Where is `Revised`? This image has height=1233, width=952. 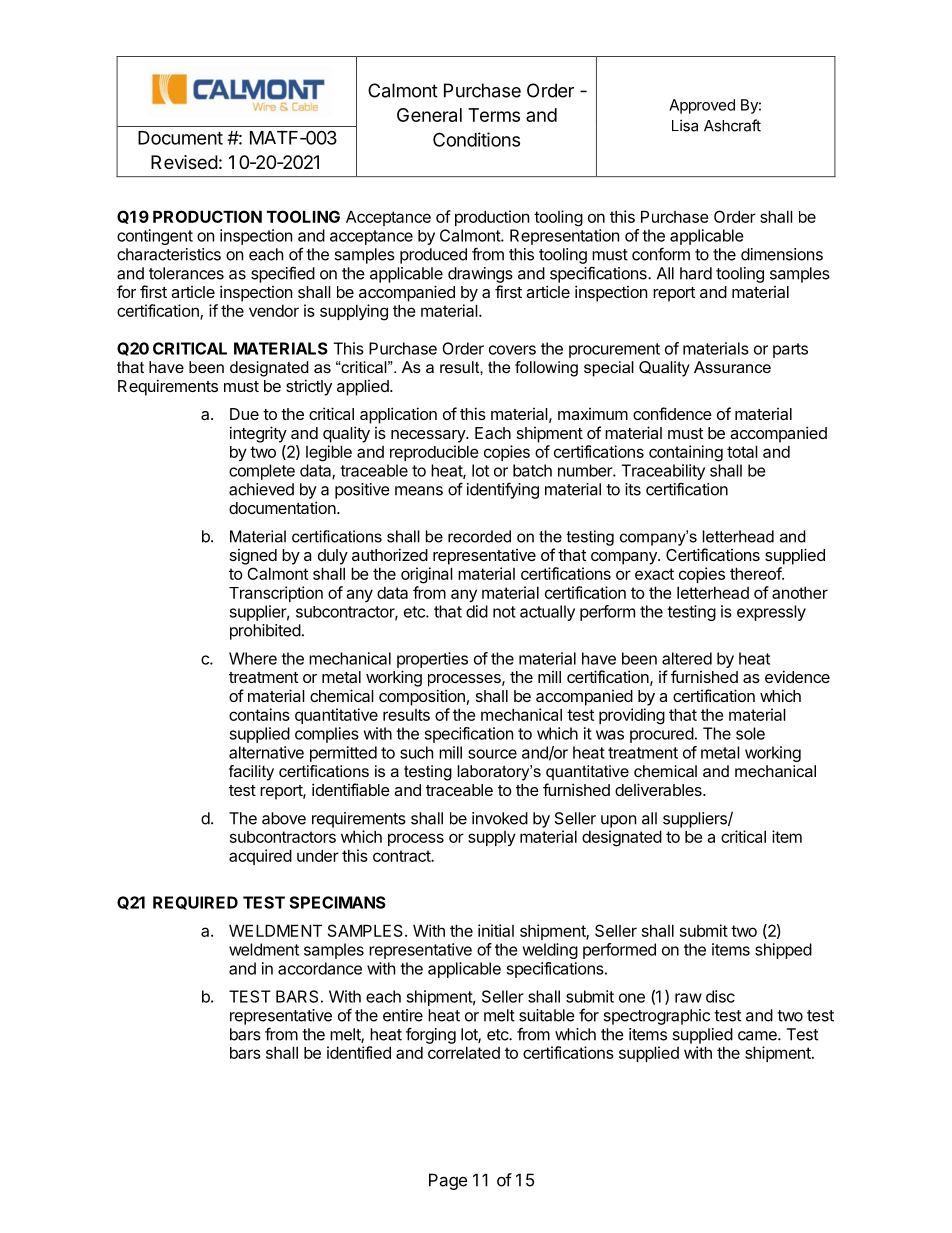
Revised is located at coordinates (184, 162).
